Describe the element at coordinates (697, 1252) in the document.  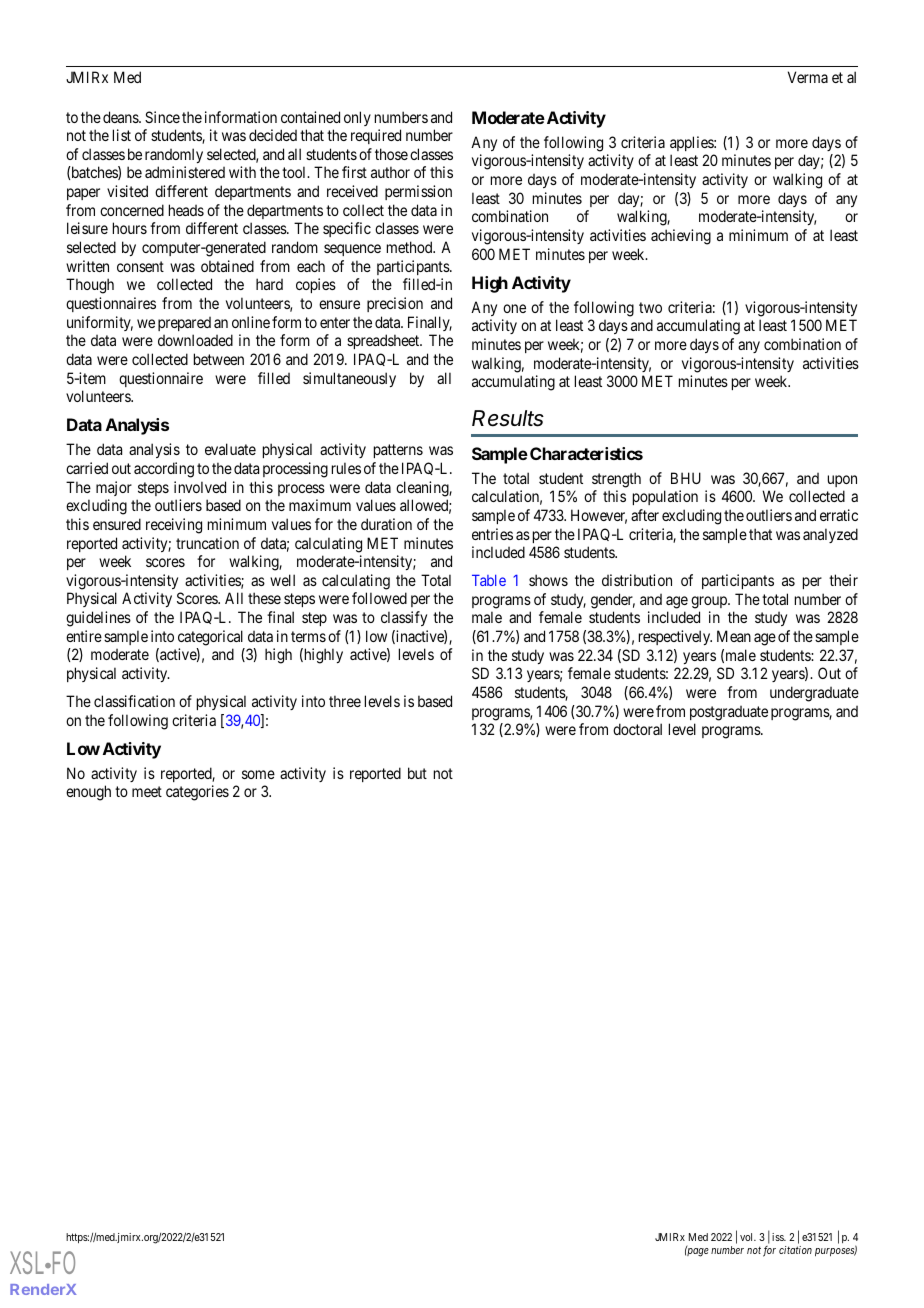
I see `page` at that location.
